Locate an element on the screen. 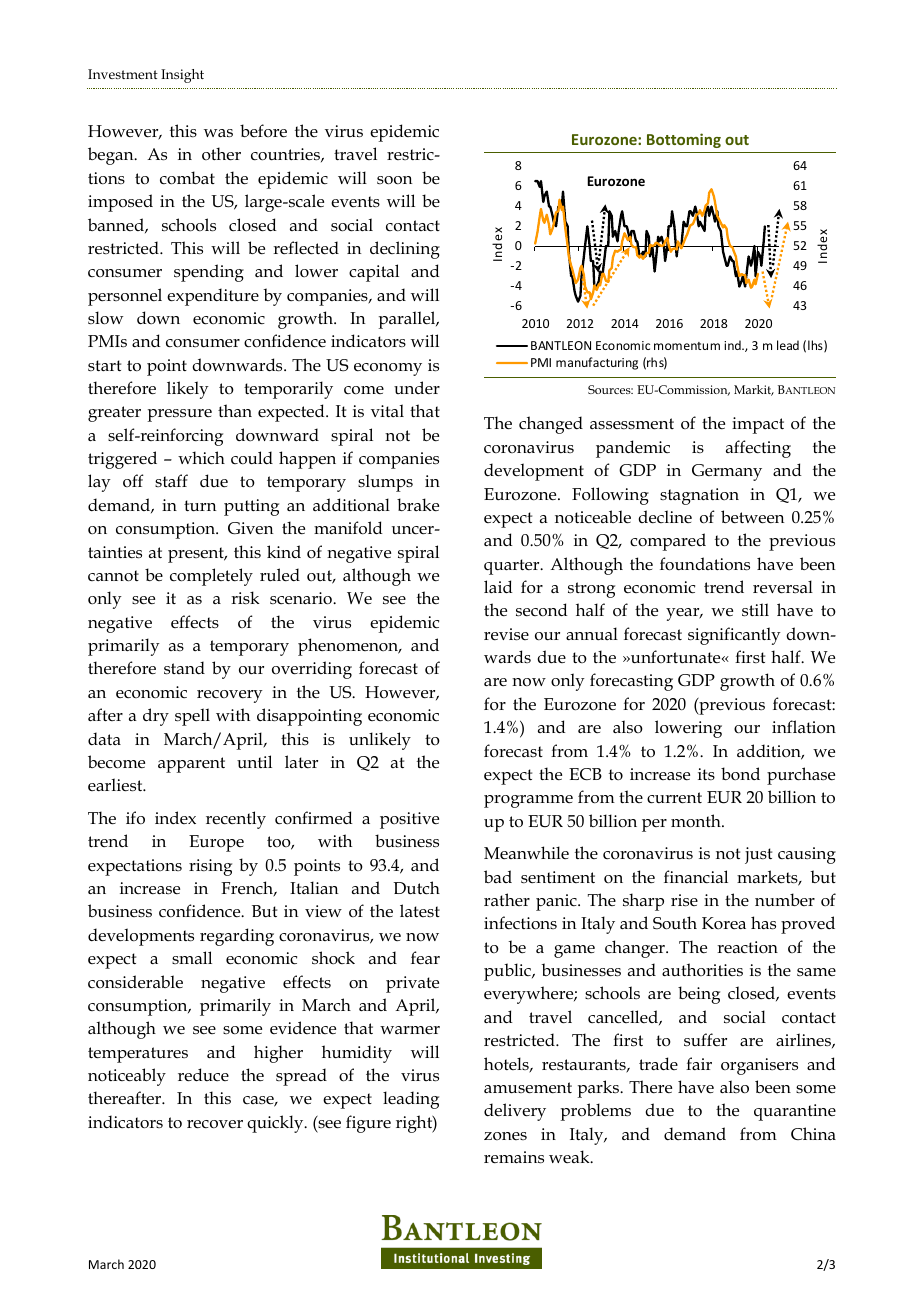 This screenshot has width=924, height=1308. zones is located at coordinates (505, 1136).
